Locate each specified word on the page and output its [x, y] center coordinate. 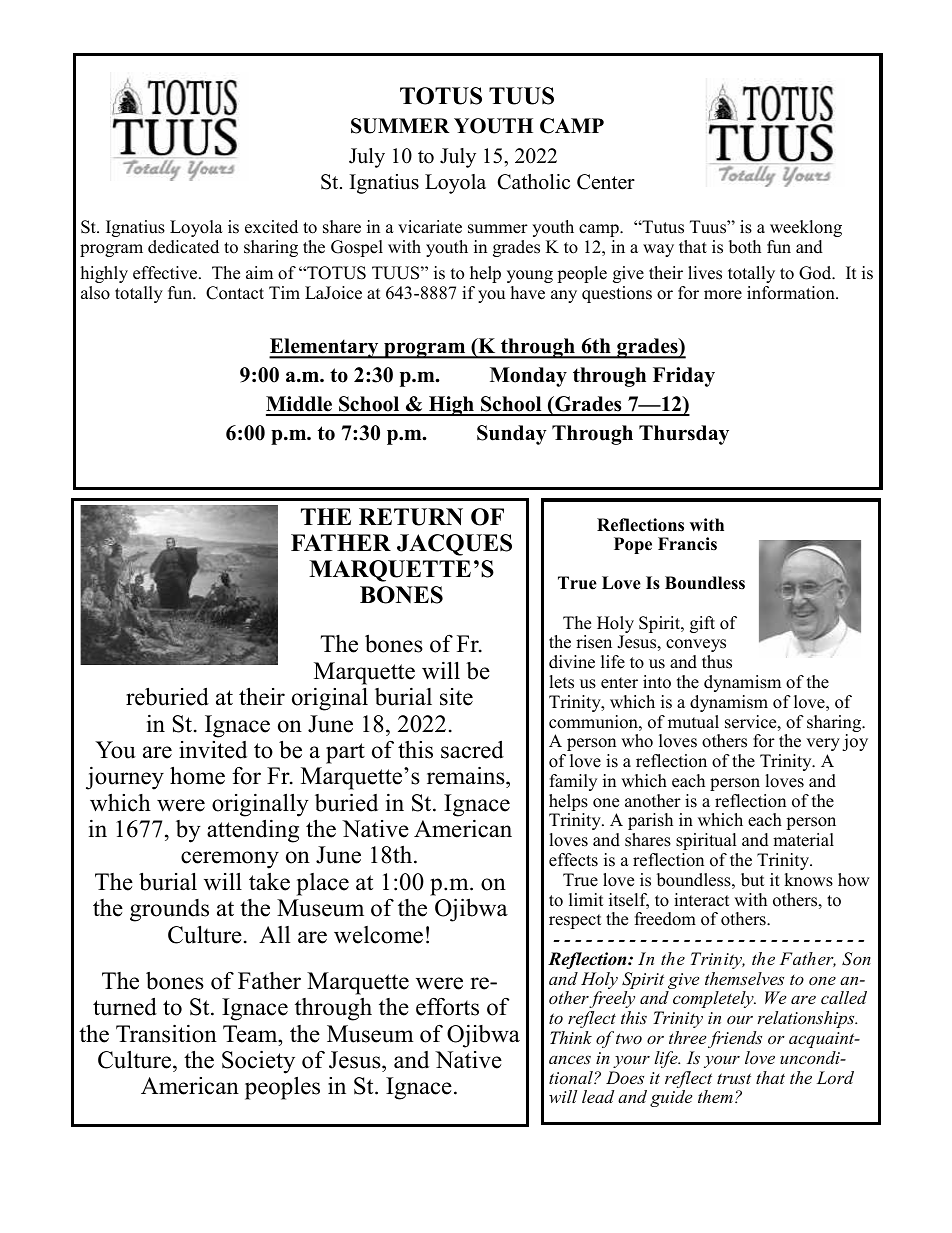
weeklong [806, 228]
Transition [166, 1033]
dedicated [183, 247]
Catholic [534, 182]
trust [734, 1078]
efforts [447, 1007]
